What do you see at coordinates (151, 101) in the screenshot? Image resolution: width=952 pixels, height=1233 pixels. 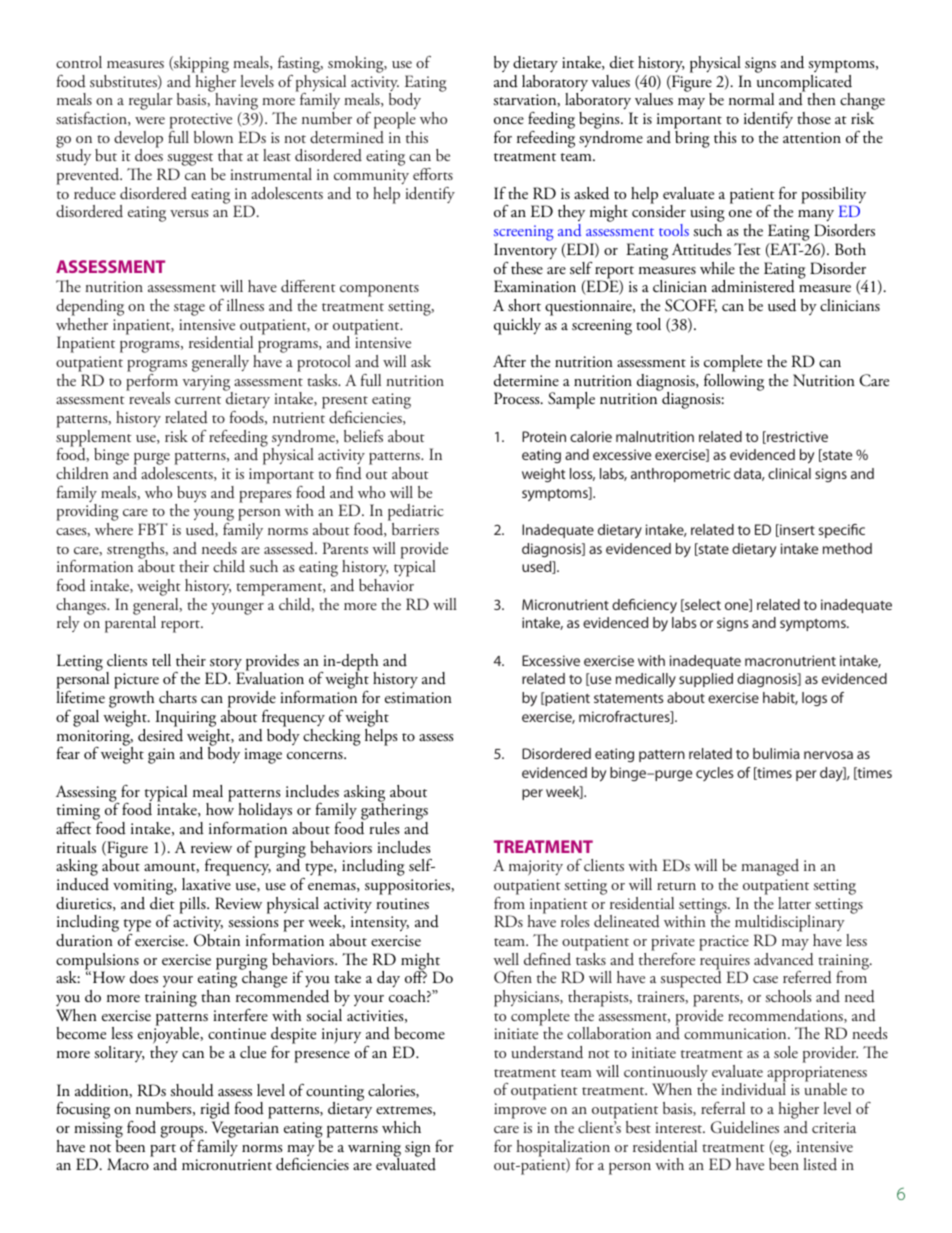 I see `regular` at bounding box center [151, 101].
